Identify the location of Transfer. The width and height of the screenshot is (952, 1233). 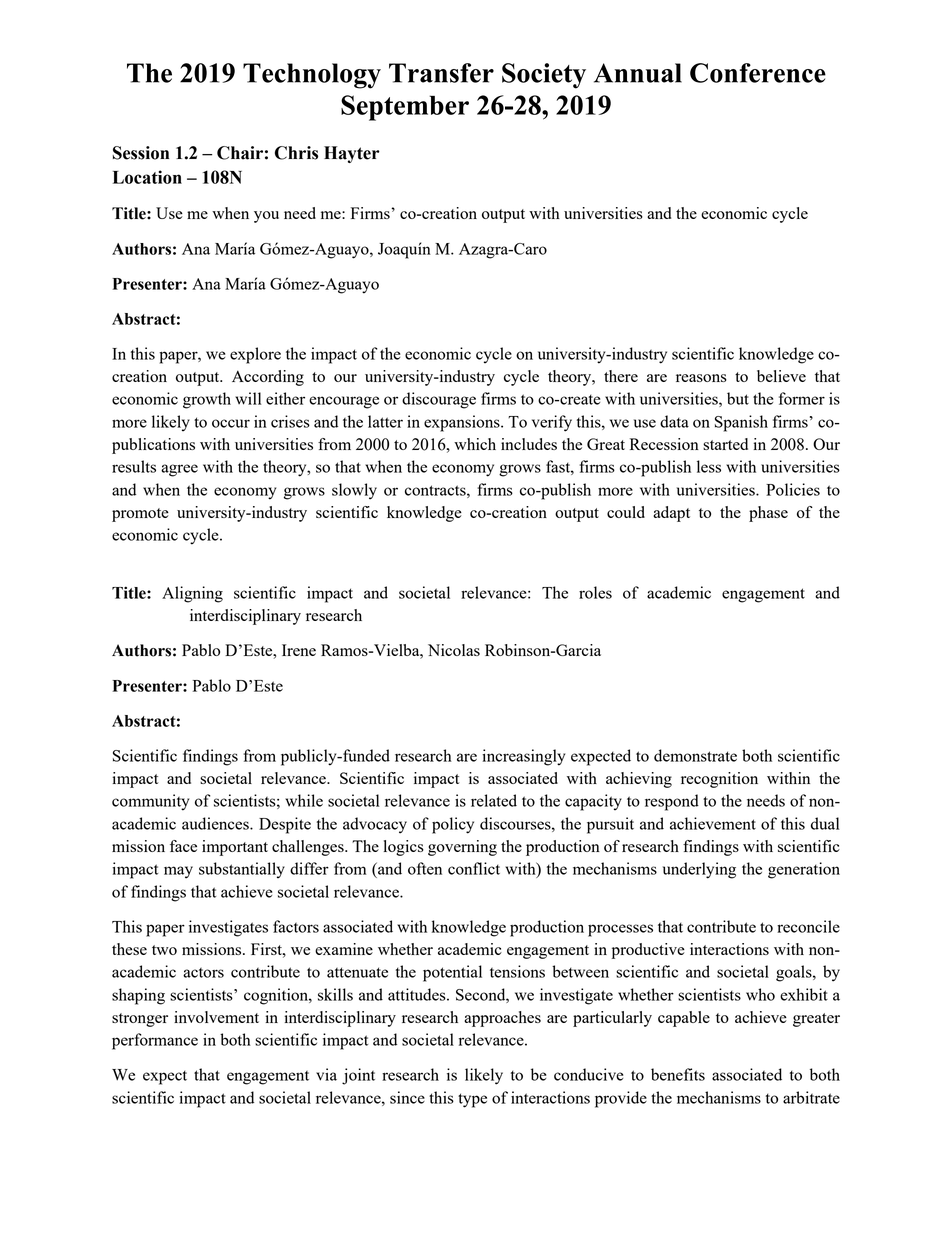
(441, 73).
